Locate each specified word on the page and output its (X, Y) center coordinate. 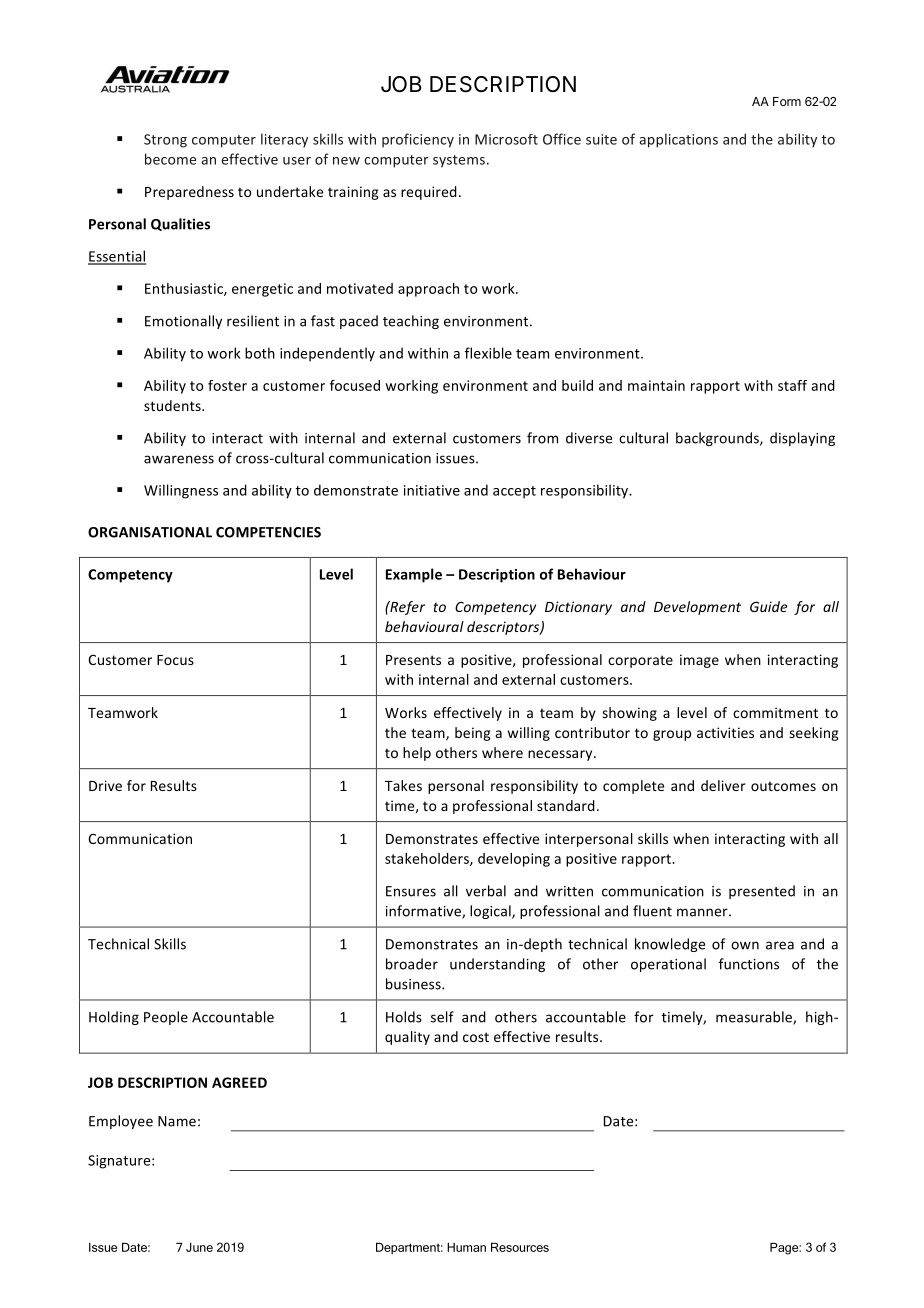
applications (678, 140)
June (199, 1247)
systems (460, 161)
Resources (520, 1247)
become (170, 159)
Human (466, 1247)
